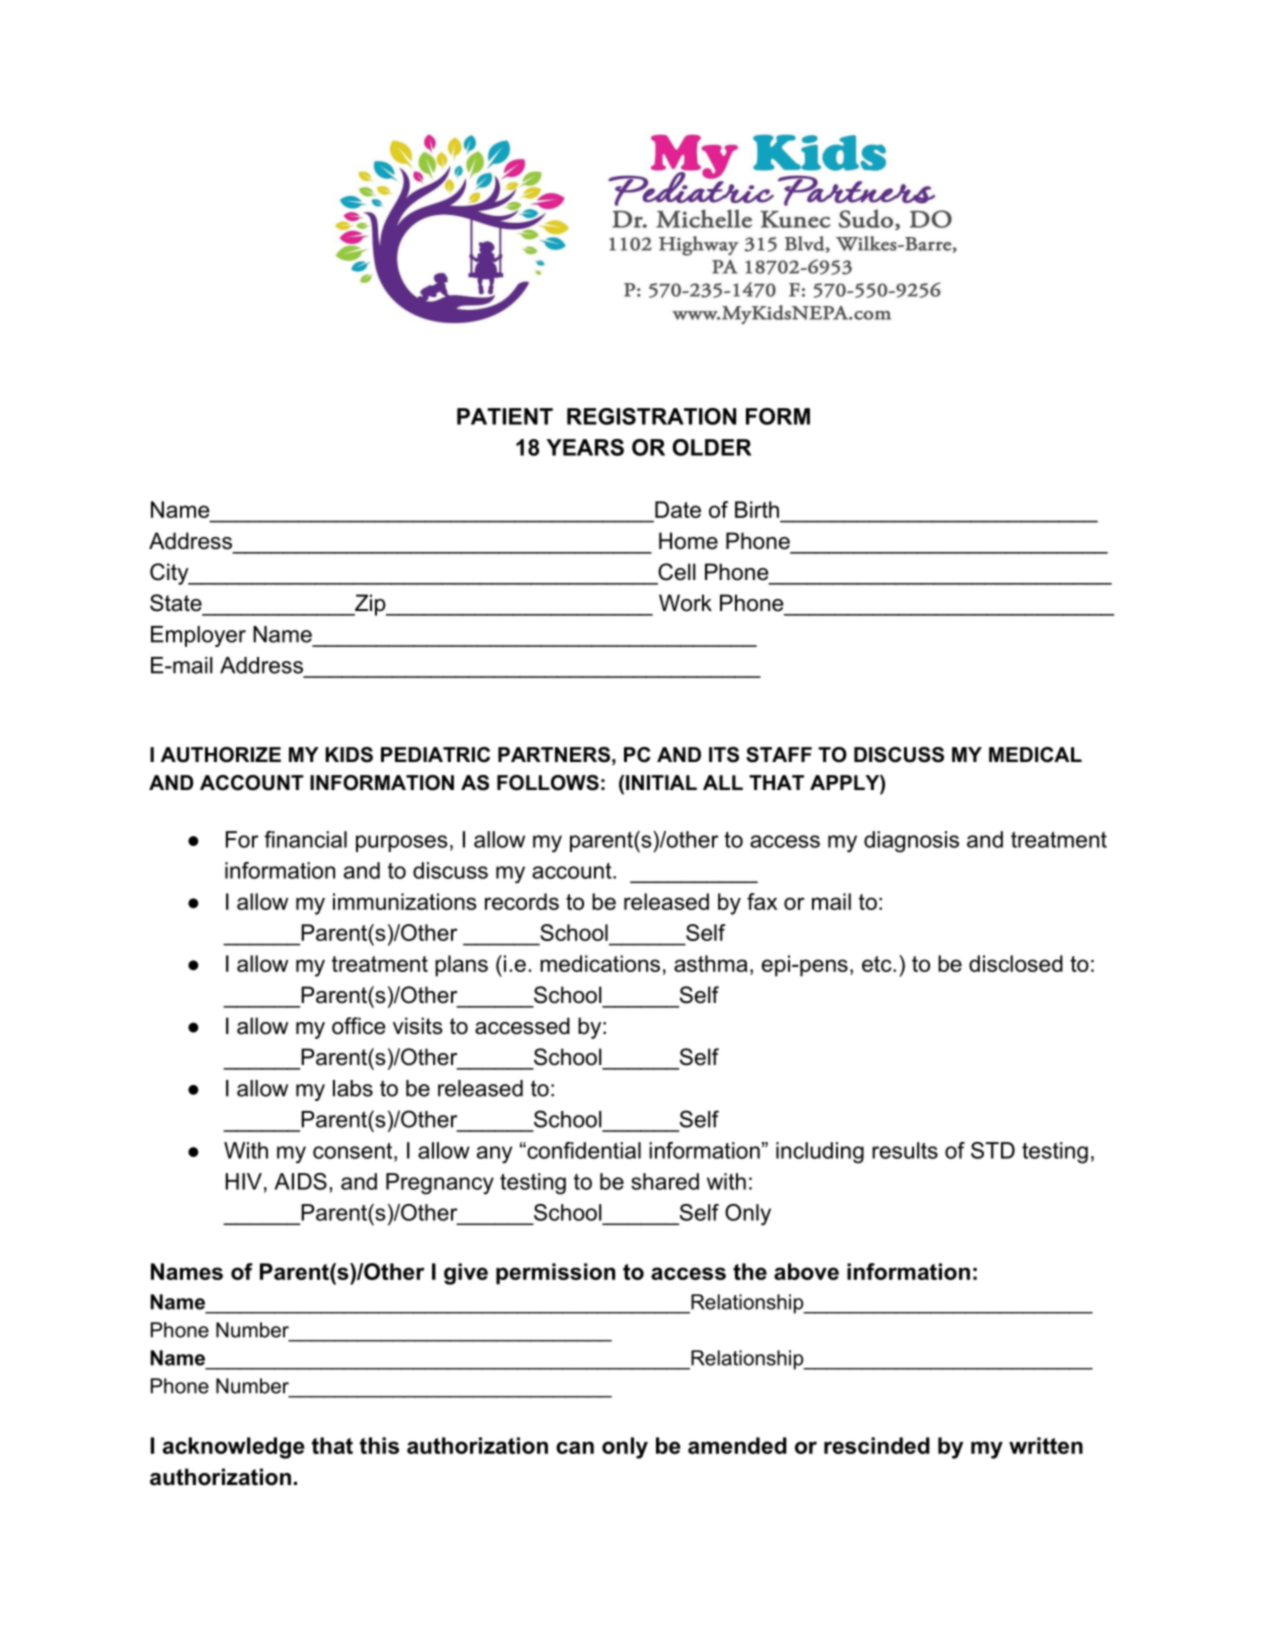 The height and width of the image is (1642, 1269). What do you see at coordinates (877, 1445) in the image?
I see `rescinded` at bounding box center [877, 1445].
